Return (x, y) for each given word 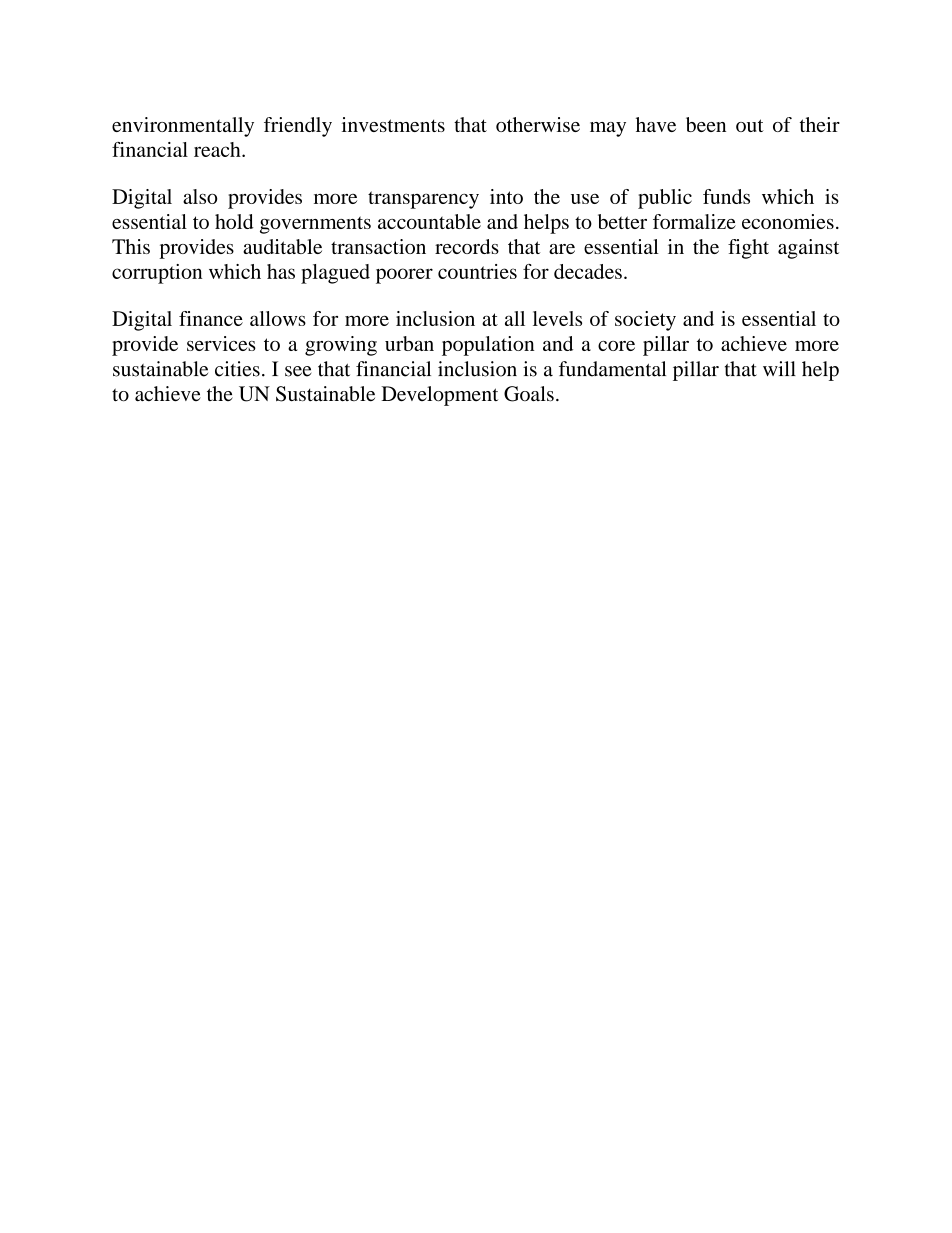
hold (234, 221)
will (779, 368)
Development (439, 396)
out (750, 125)
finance (211, 318)
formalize (694, 221)
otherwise (538, 124)
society (645, 321)
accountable (429, 221)
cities (237, 369)
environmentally (183, 127)
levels (557, 318)
